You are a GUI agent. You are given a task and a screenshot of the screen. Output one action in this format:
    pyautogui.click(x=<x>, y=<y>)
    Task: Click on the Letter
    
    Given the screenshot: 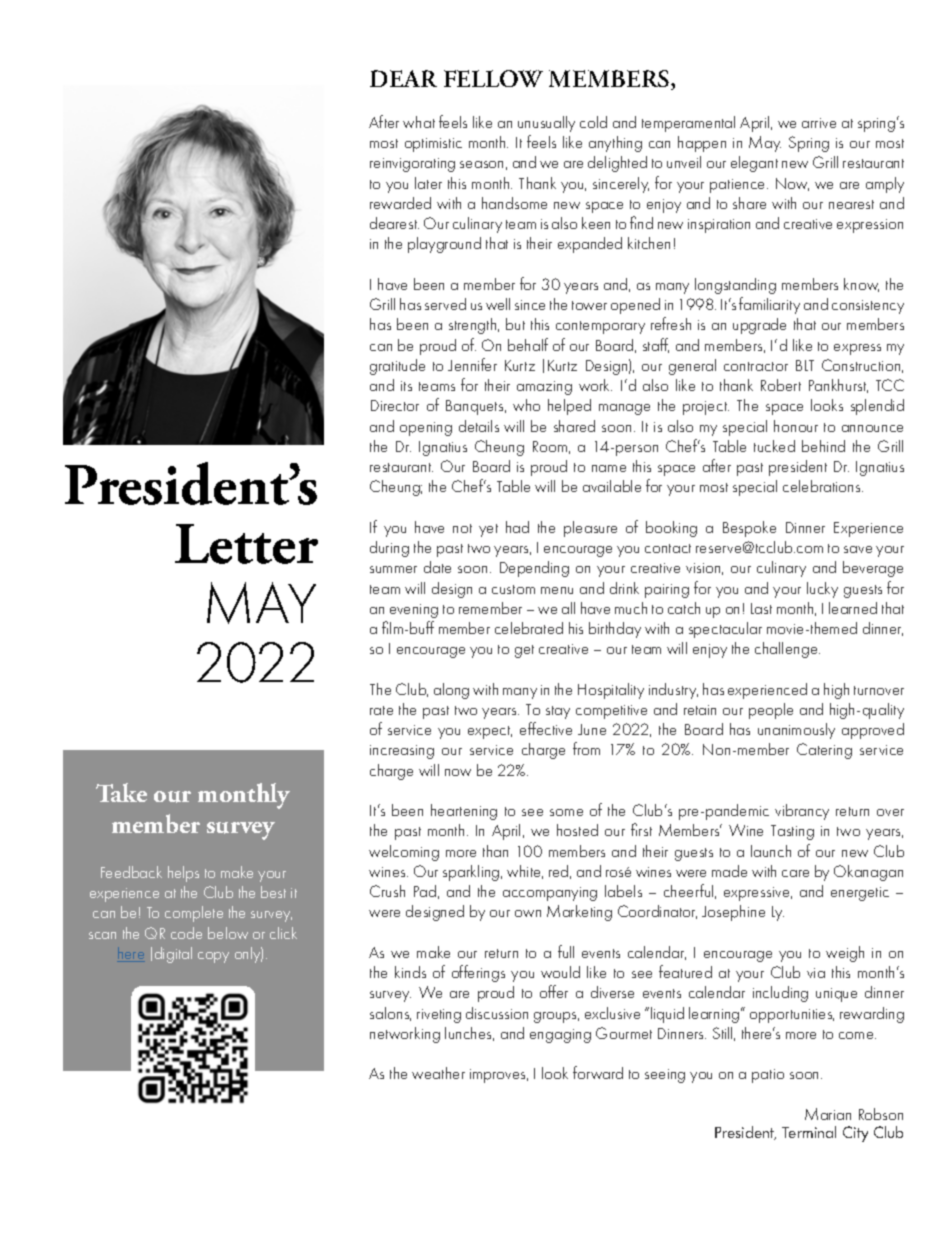 What is the action you would take?
    pyautogui.click(x=246, y=544)
